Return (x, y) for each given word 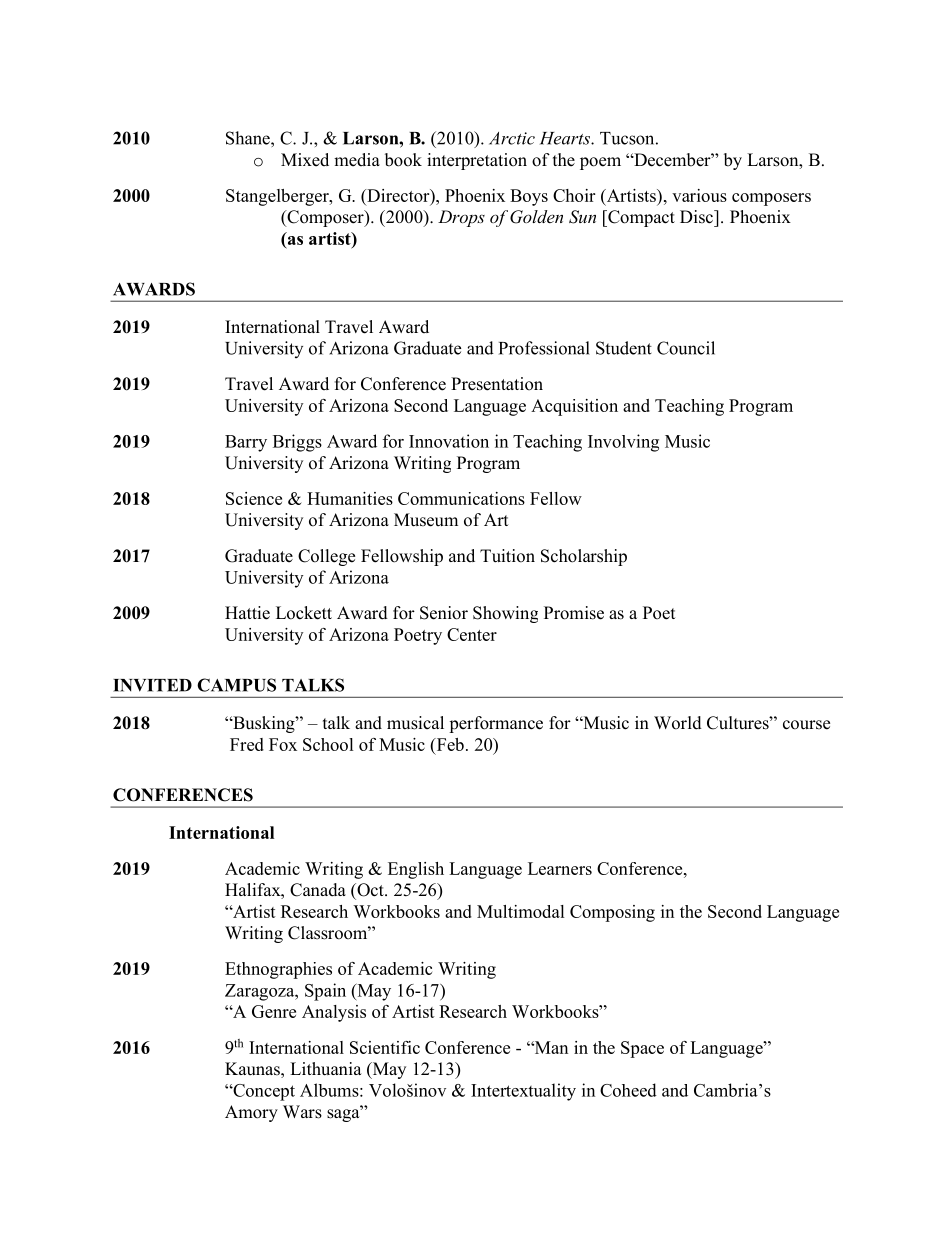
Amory (251, 1113)
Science (254, 498)
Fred (247, 744)
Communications (461, 498)
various (699, 195)
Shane (249, 138)
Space (642, 1049)
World (678, 723)
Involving (623, 443)
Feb (449, 744)
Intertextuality (523, 1092)
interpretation (477, 161)
